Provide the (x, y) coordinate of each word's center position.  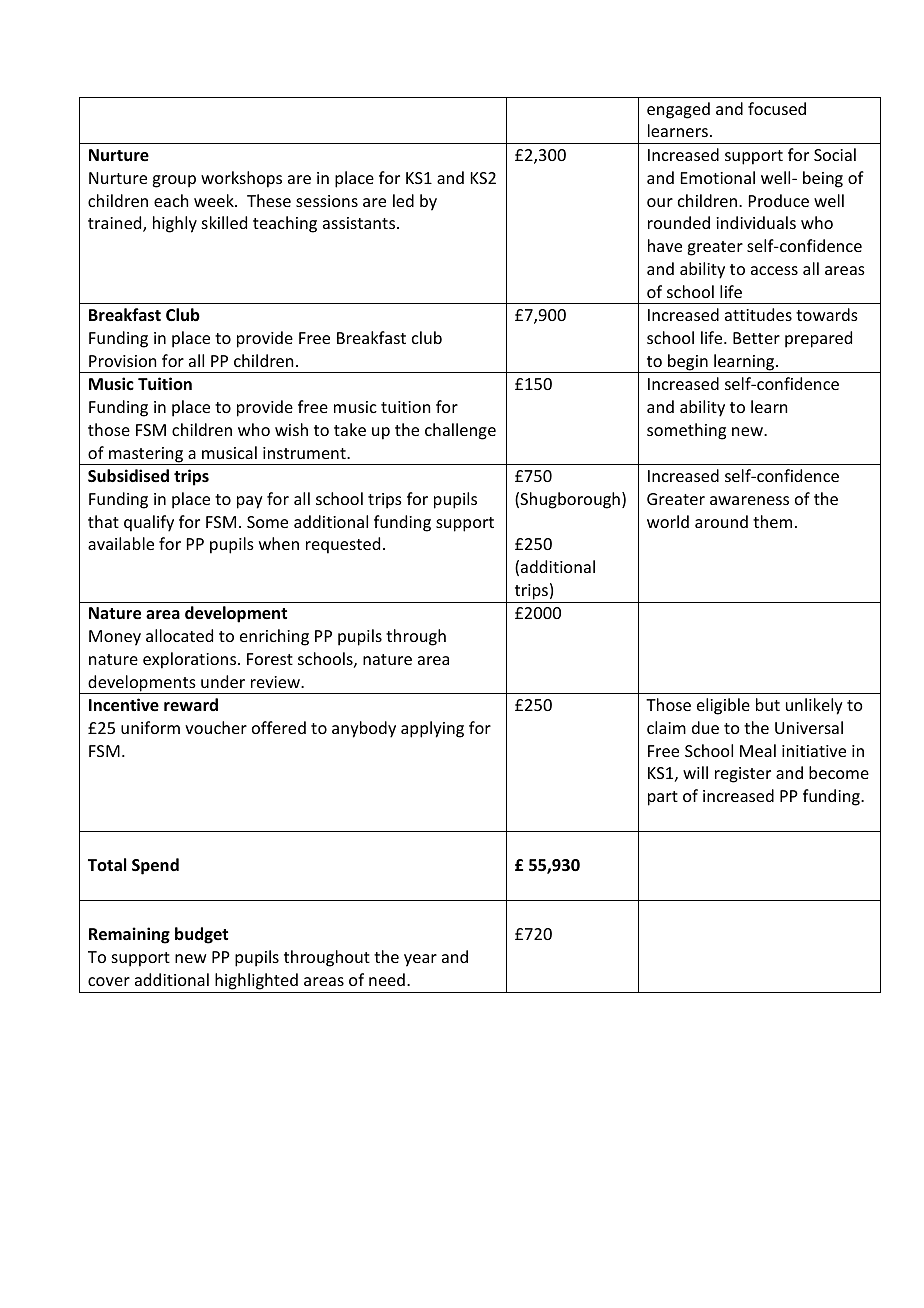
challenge (460, 431)
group (174, 181)
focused (777, 108)
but (768, 704)
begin (688, 363)
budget (201, 935)
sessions (327, 201)
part (663, 798)
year (420, 960)
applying (432, 729)
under (223, 681)
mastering (146, 456)
